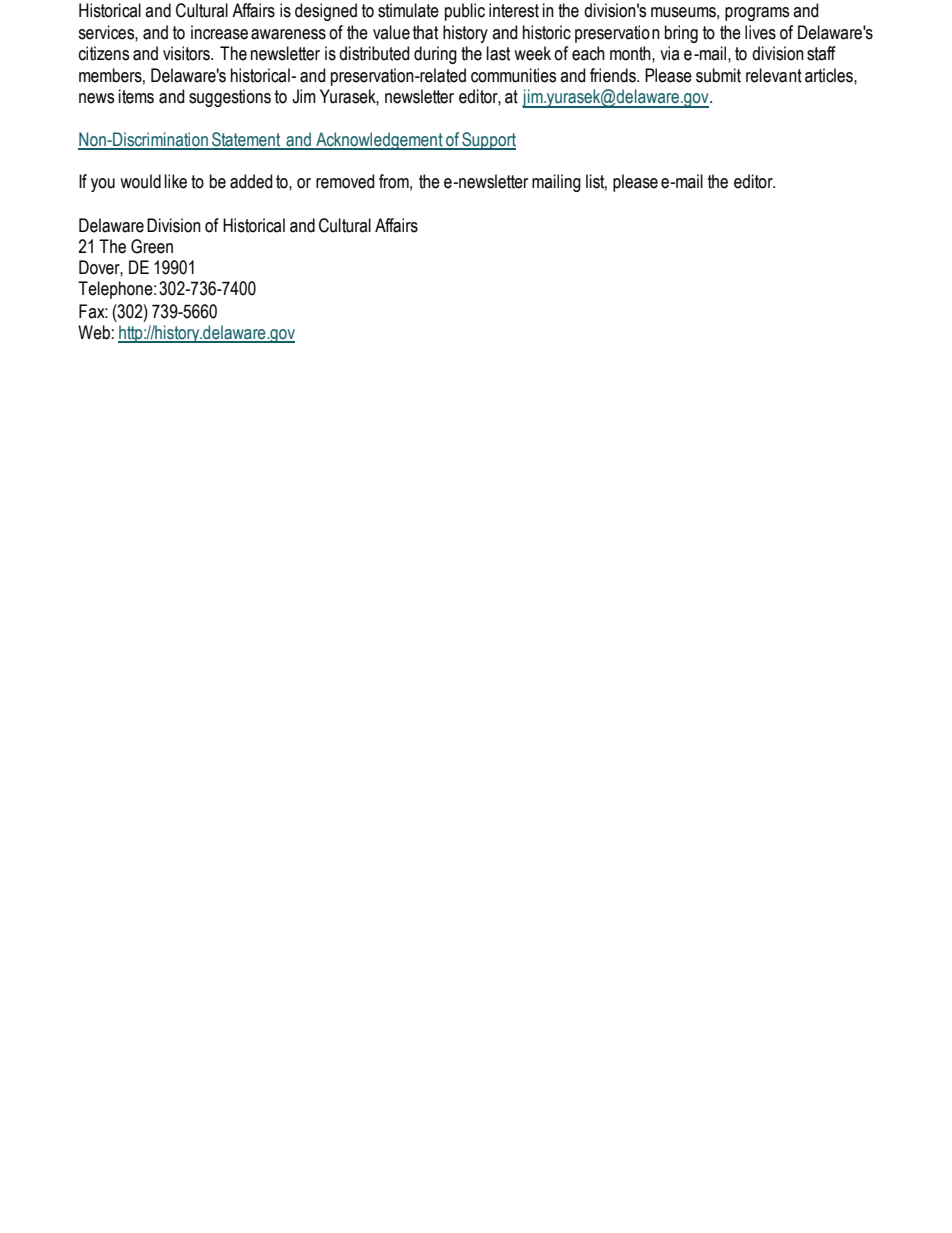 The height and width of the screenshot is (1233, 952). Describe the element at coordinates (152, 246) in the screenshot. I see `Green` at that location.
